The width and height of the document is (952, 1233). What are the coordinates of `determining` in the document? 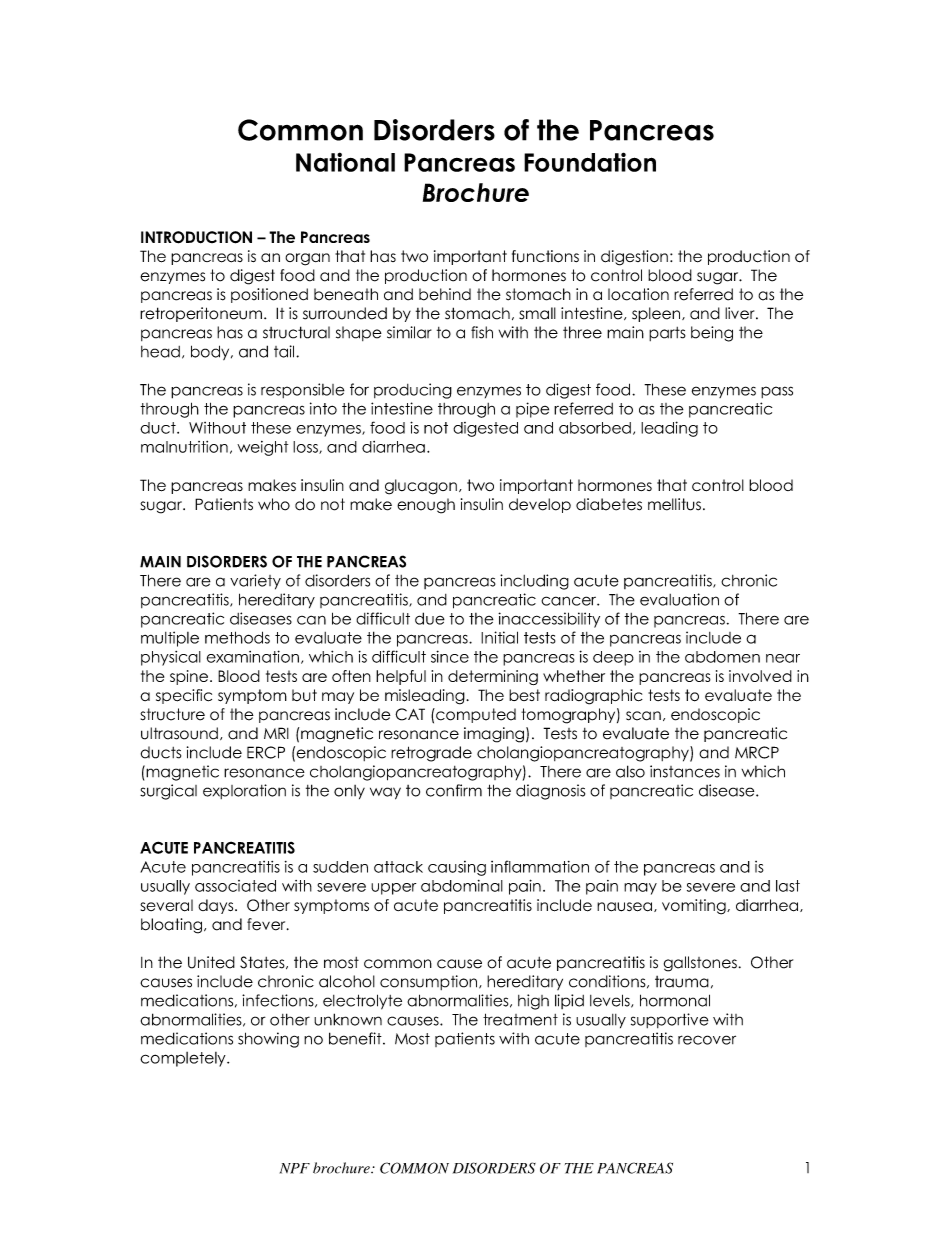 It's located at (493, 677).
